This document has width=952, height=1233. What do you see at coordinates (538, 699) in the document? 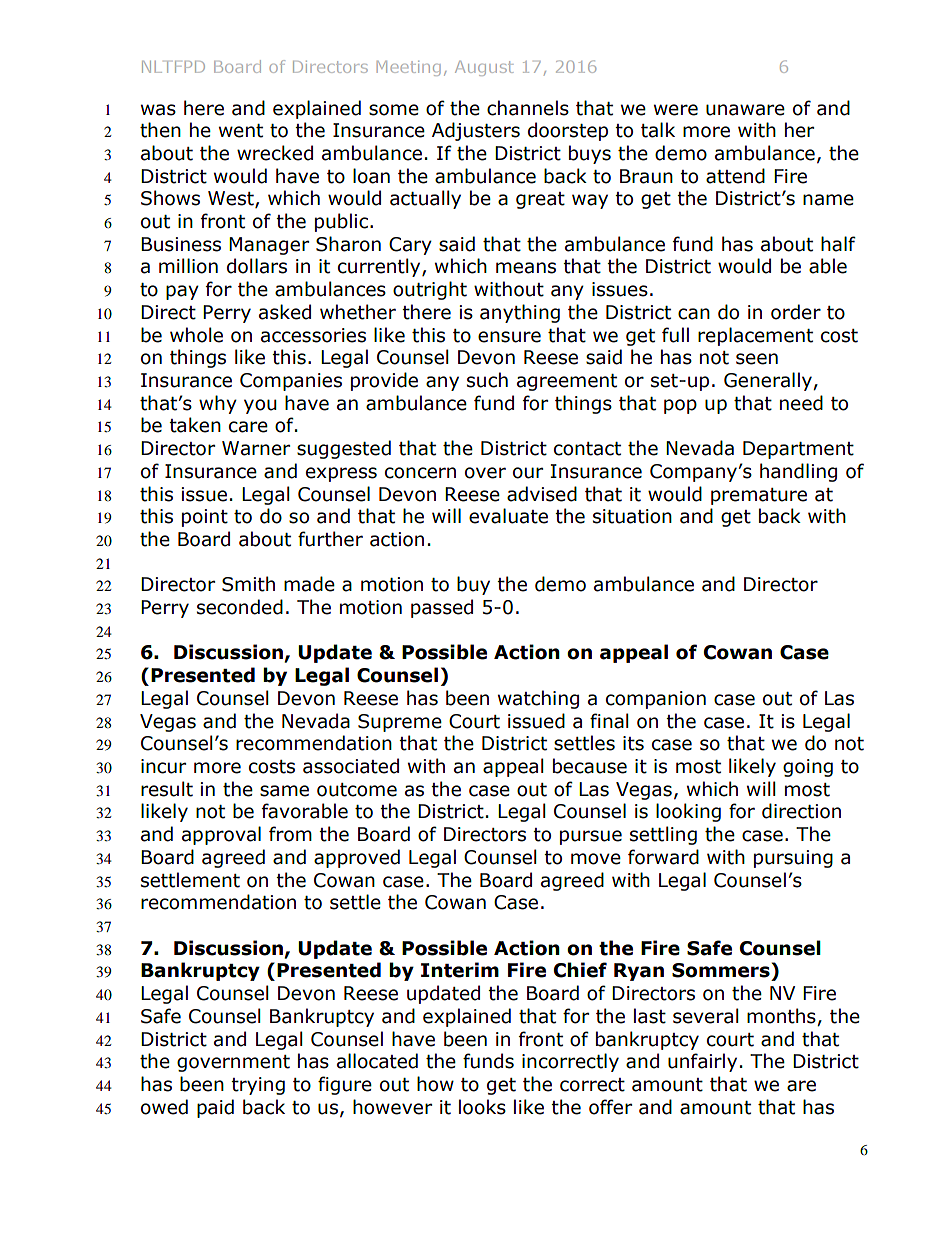
I see `watching` at bounding box center [538, 699].
